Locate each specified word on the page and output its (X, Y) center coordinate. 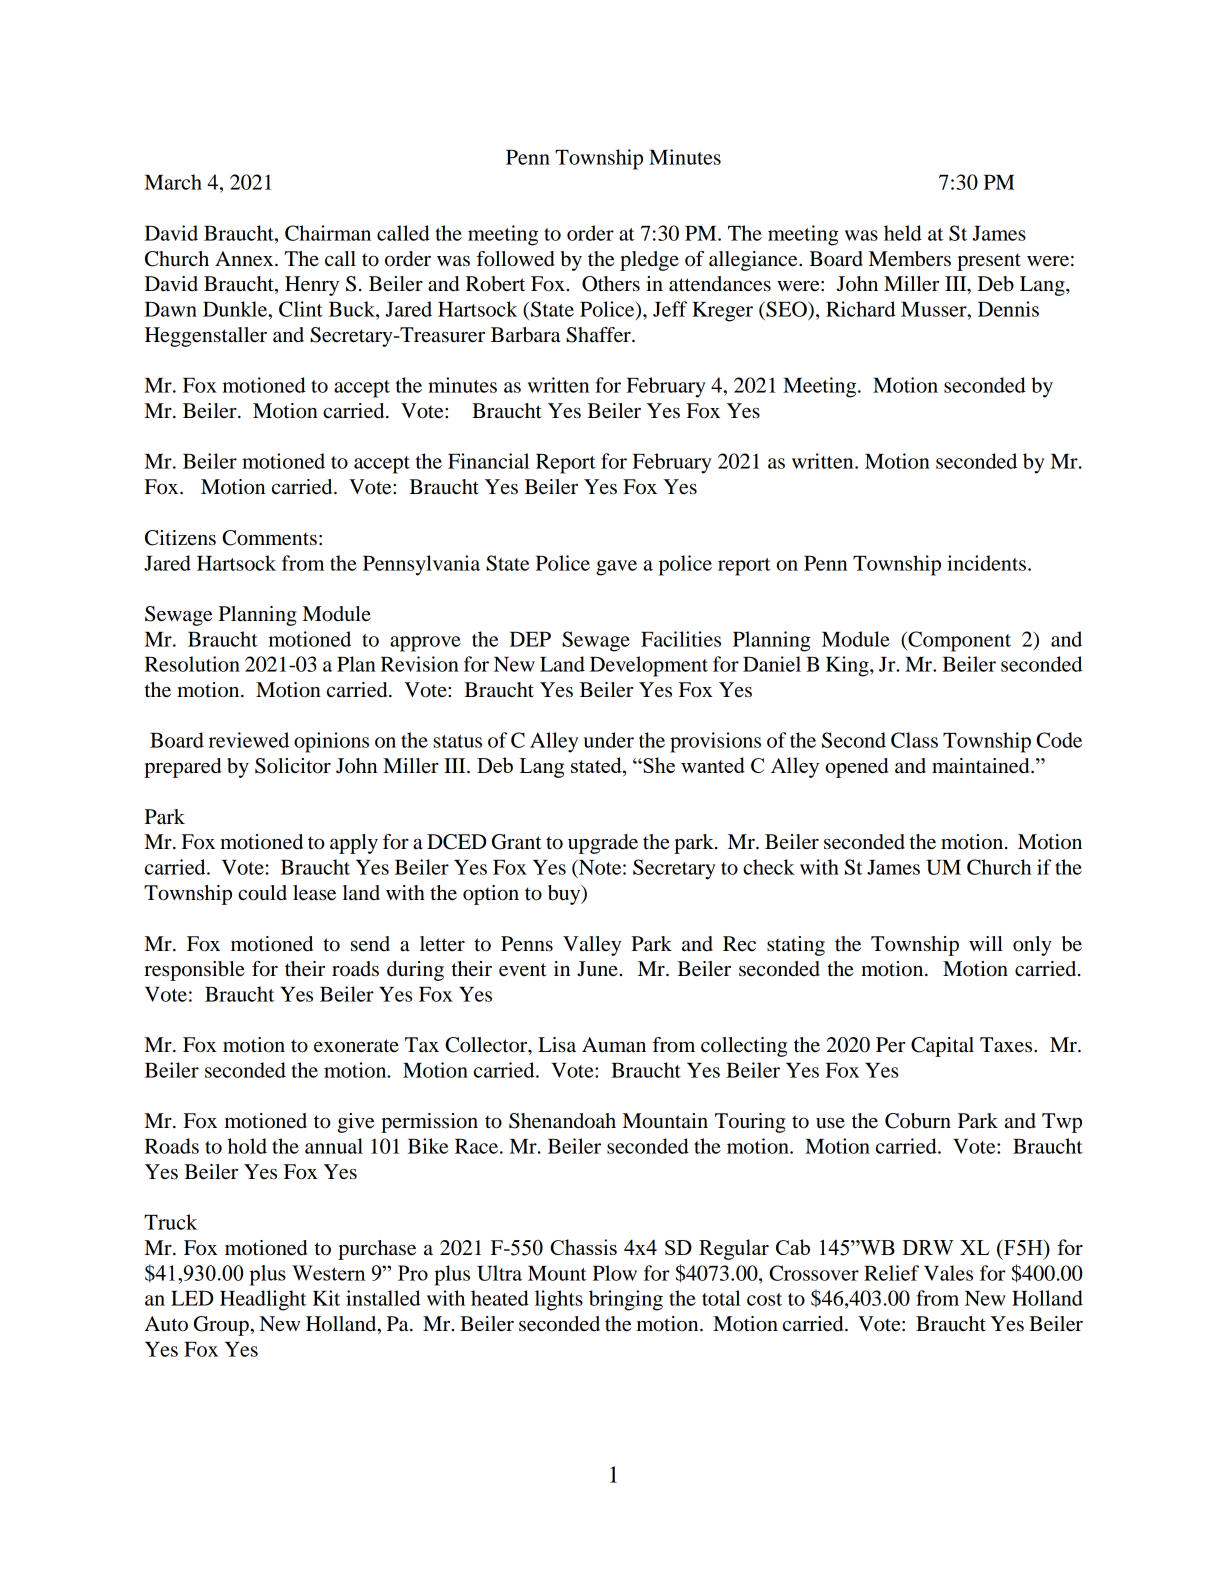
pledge (649, 261)
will (986, 943)
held (903, 233)
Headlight (263, 1300)
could (262, 893)
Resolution (192, 664)
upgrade (603, 844)
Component (958, 641)
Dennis (1008, 309)
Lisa (557, 1045)
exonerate (356, 1046)
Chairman (328, 233)
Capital (942, 1047)
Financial (488, 461)
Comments (269, 538)
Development (649, 666)
